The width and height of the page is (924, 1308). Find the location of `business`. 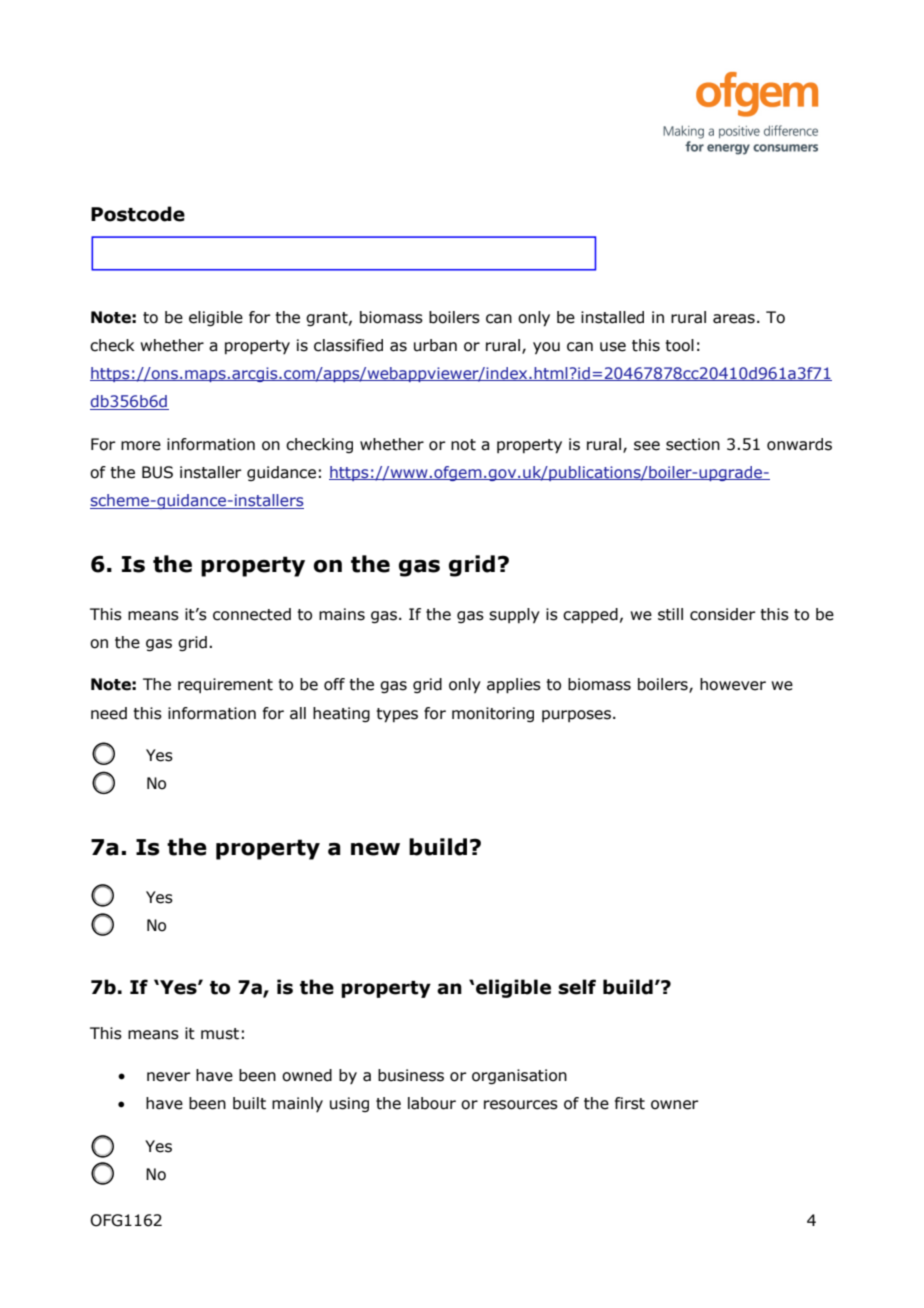

business is located at coordinates (411, 1075).
